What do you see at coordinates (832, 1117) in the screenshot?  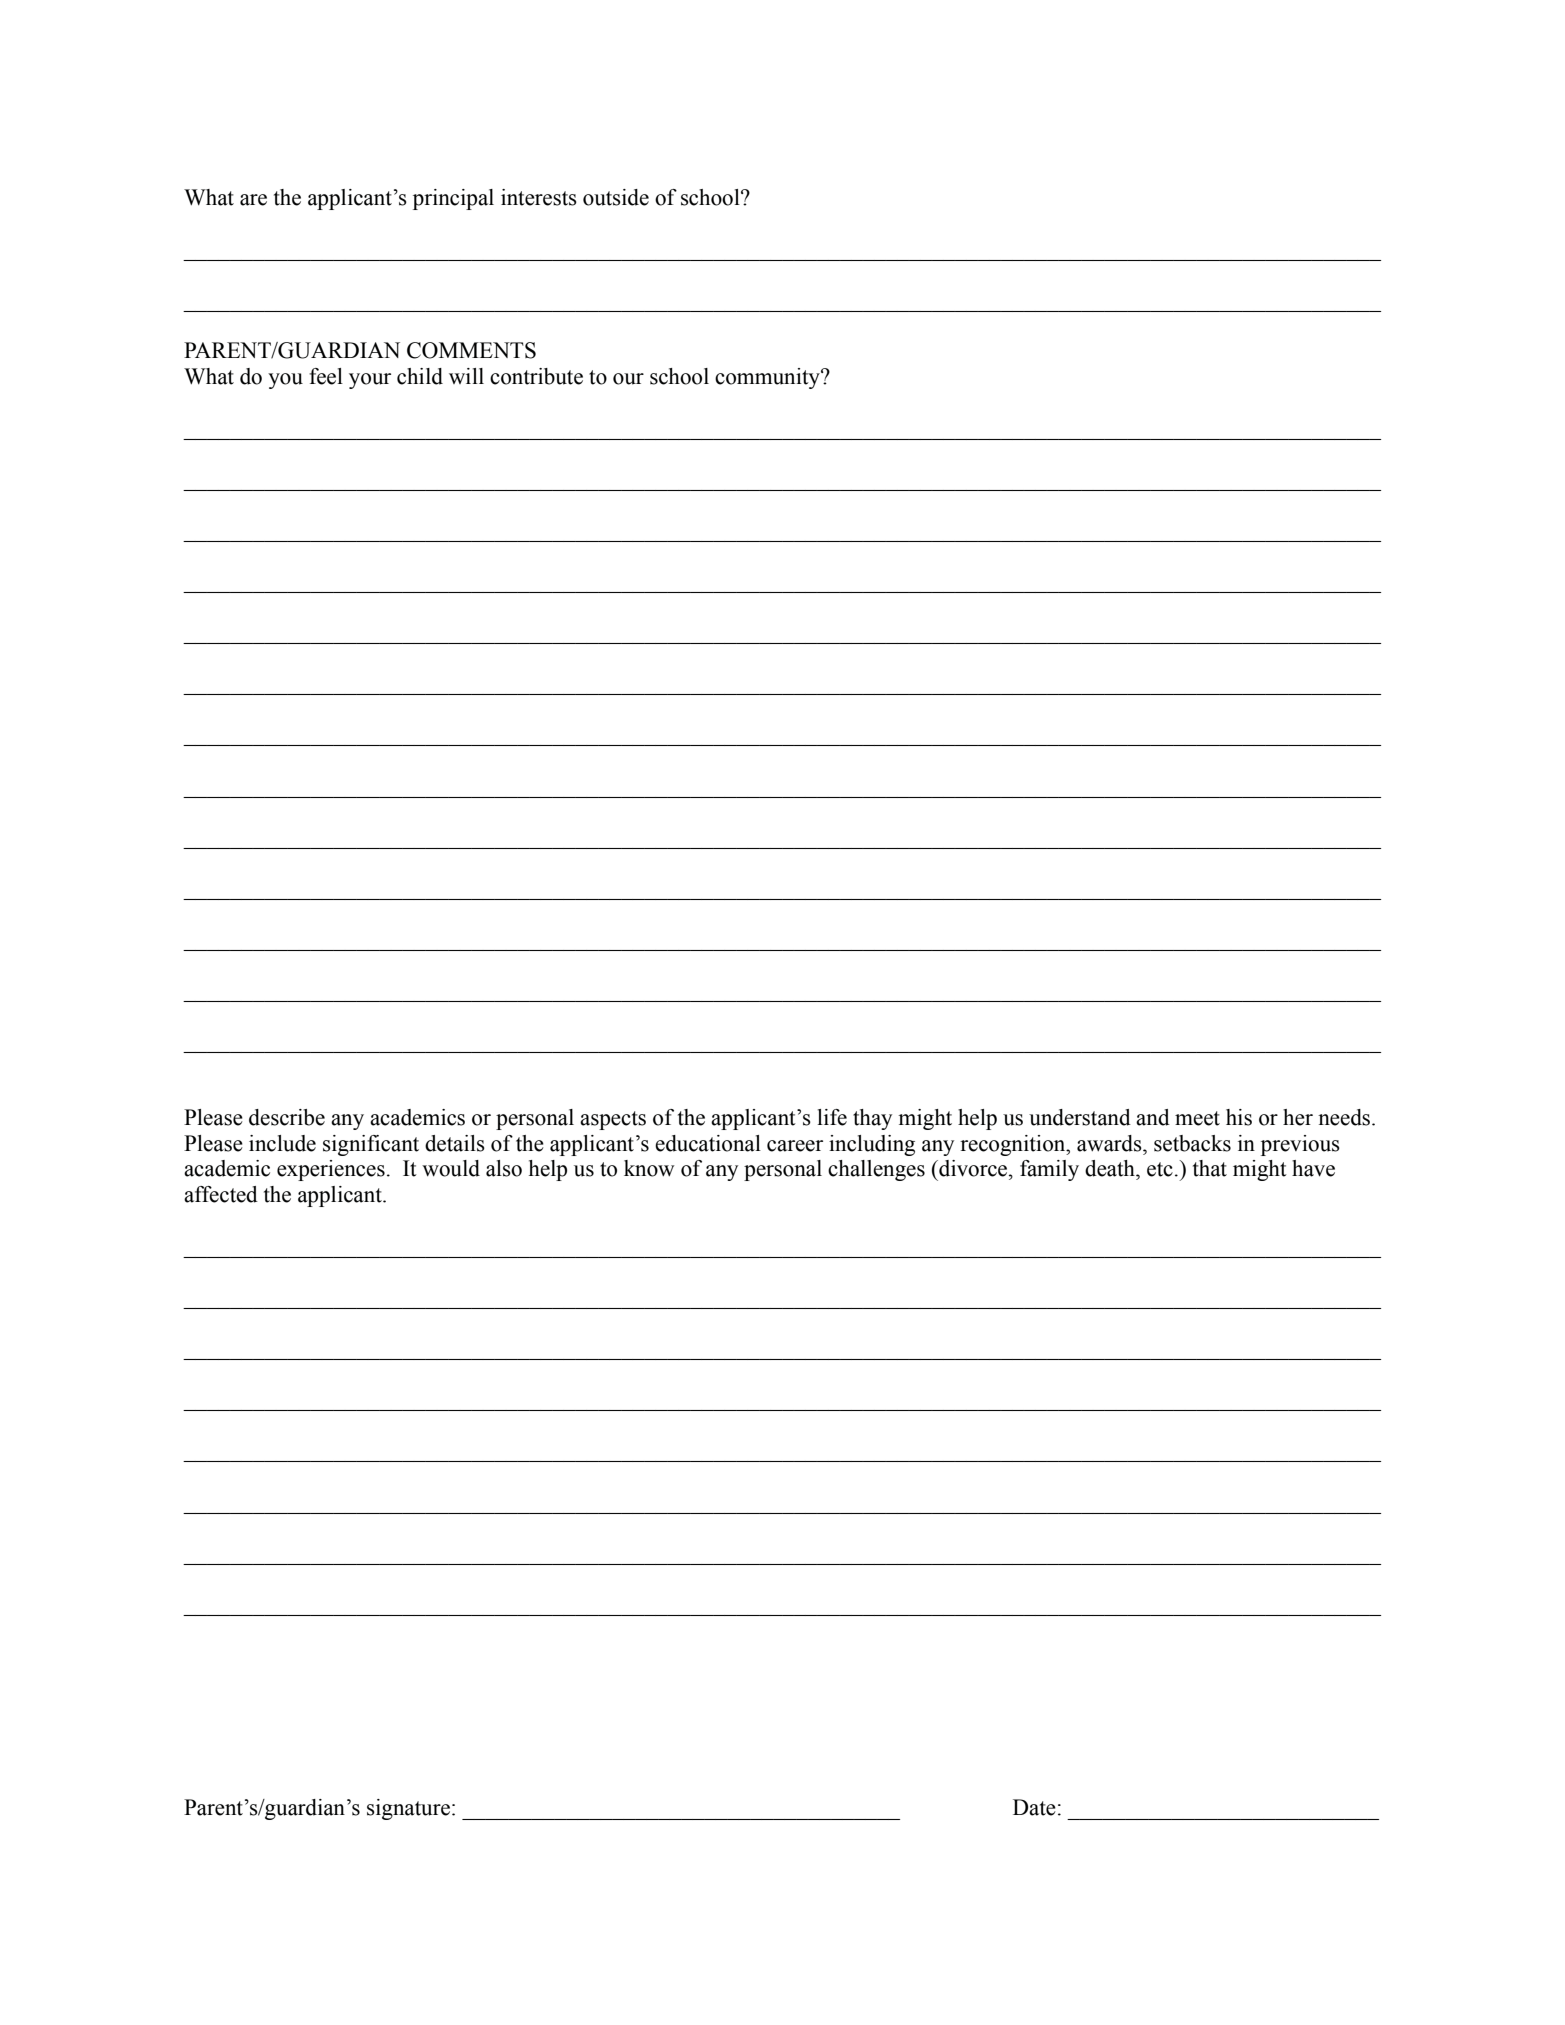 I see `life` at bounding box center [832, 1117].
